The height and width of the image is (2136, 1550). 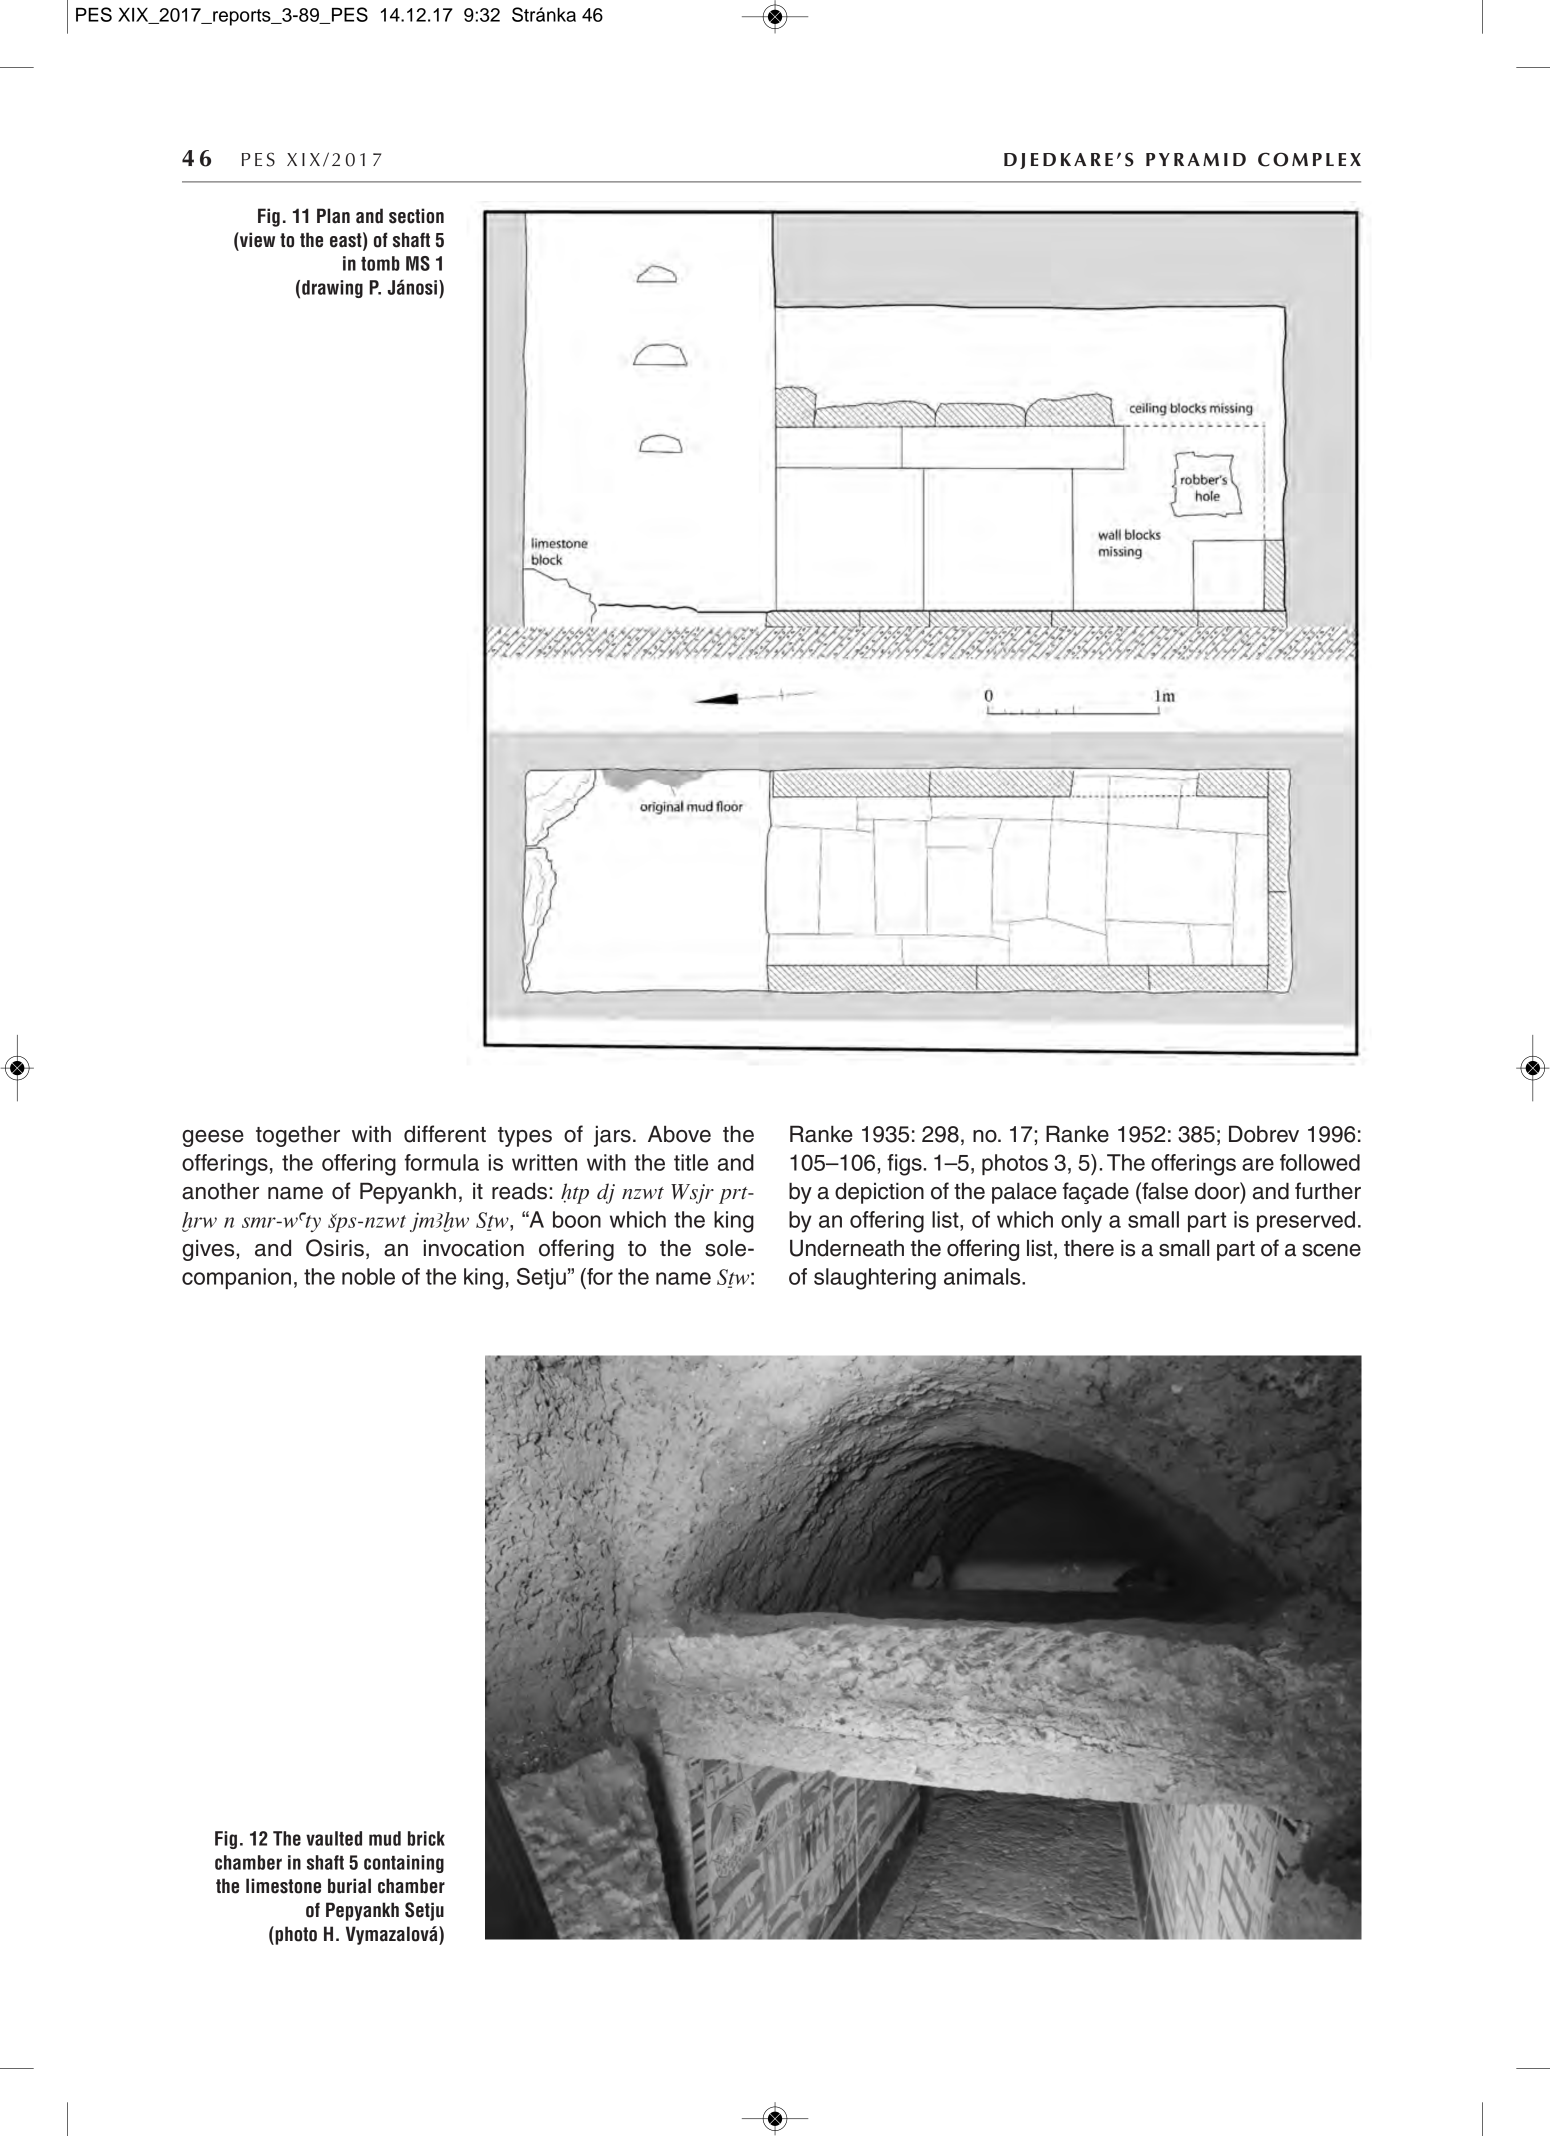 What do you see at coordinates (983, 1276) in the image?
I see `animals` at bounding box center [983, 1276].
